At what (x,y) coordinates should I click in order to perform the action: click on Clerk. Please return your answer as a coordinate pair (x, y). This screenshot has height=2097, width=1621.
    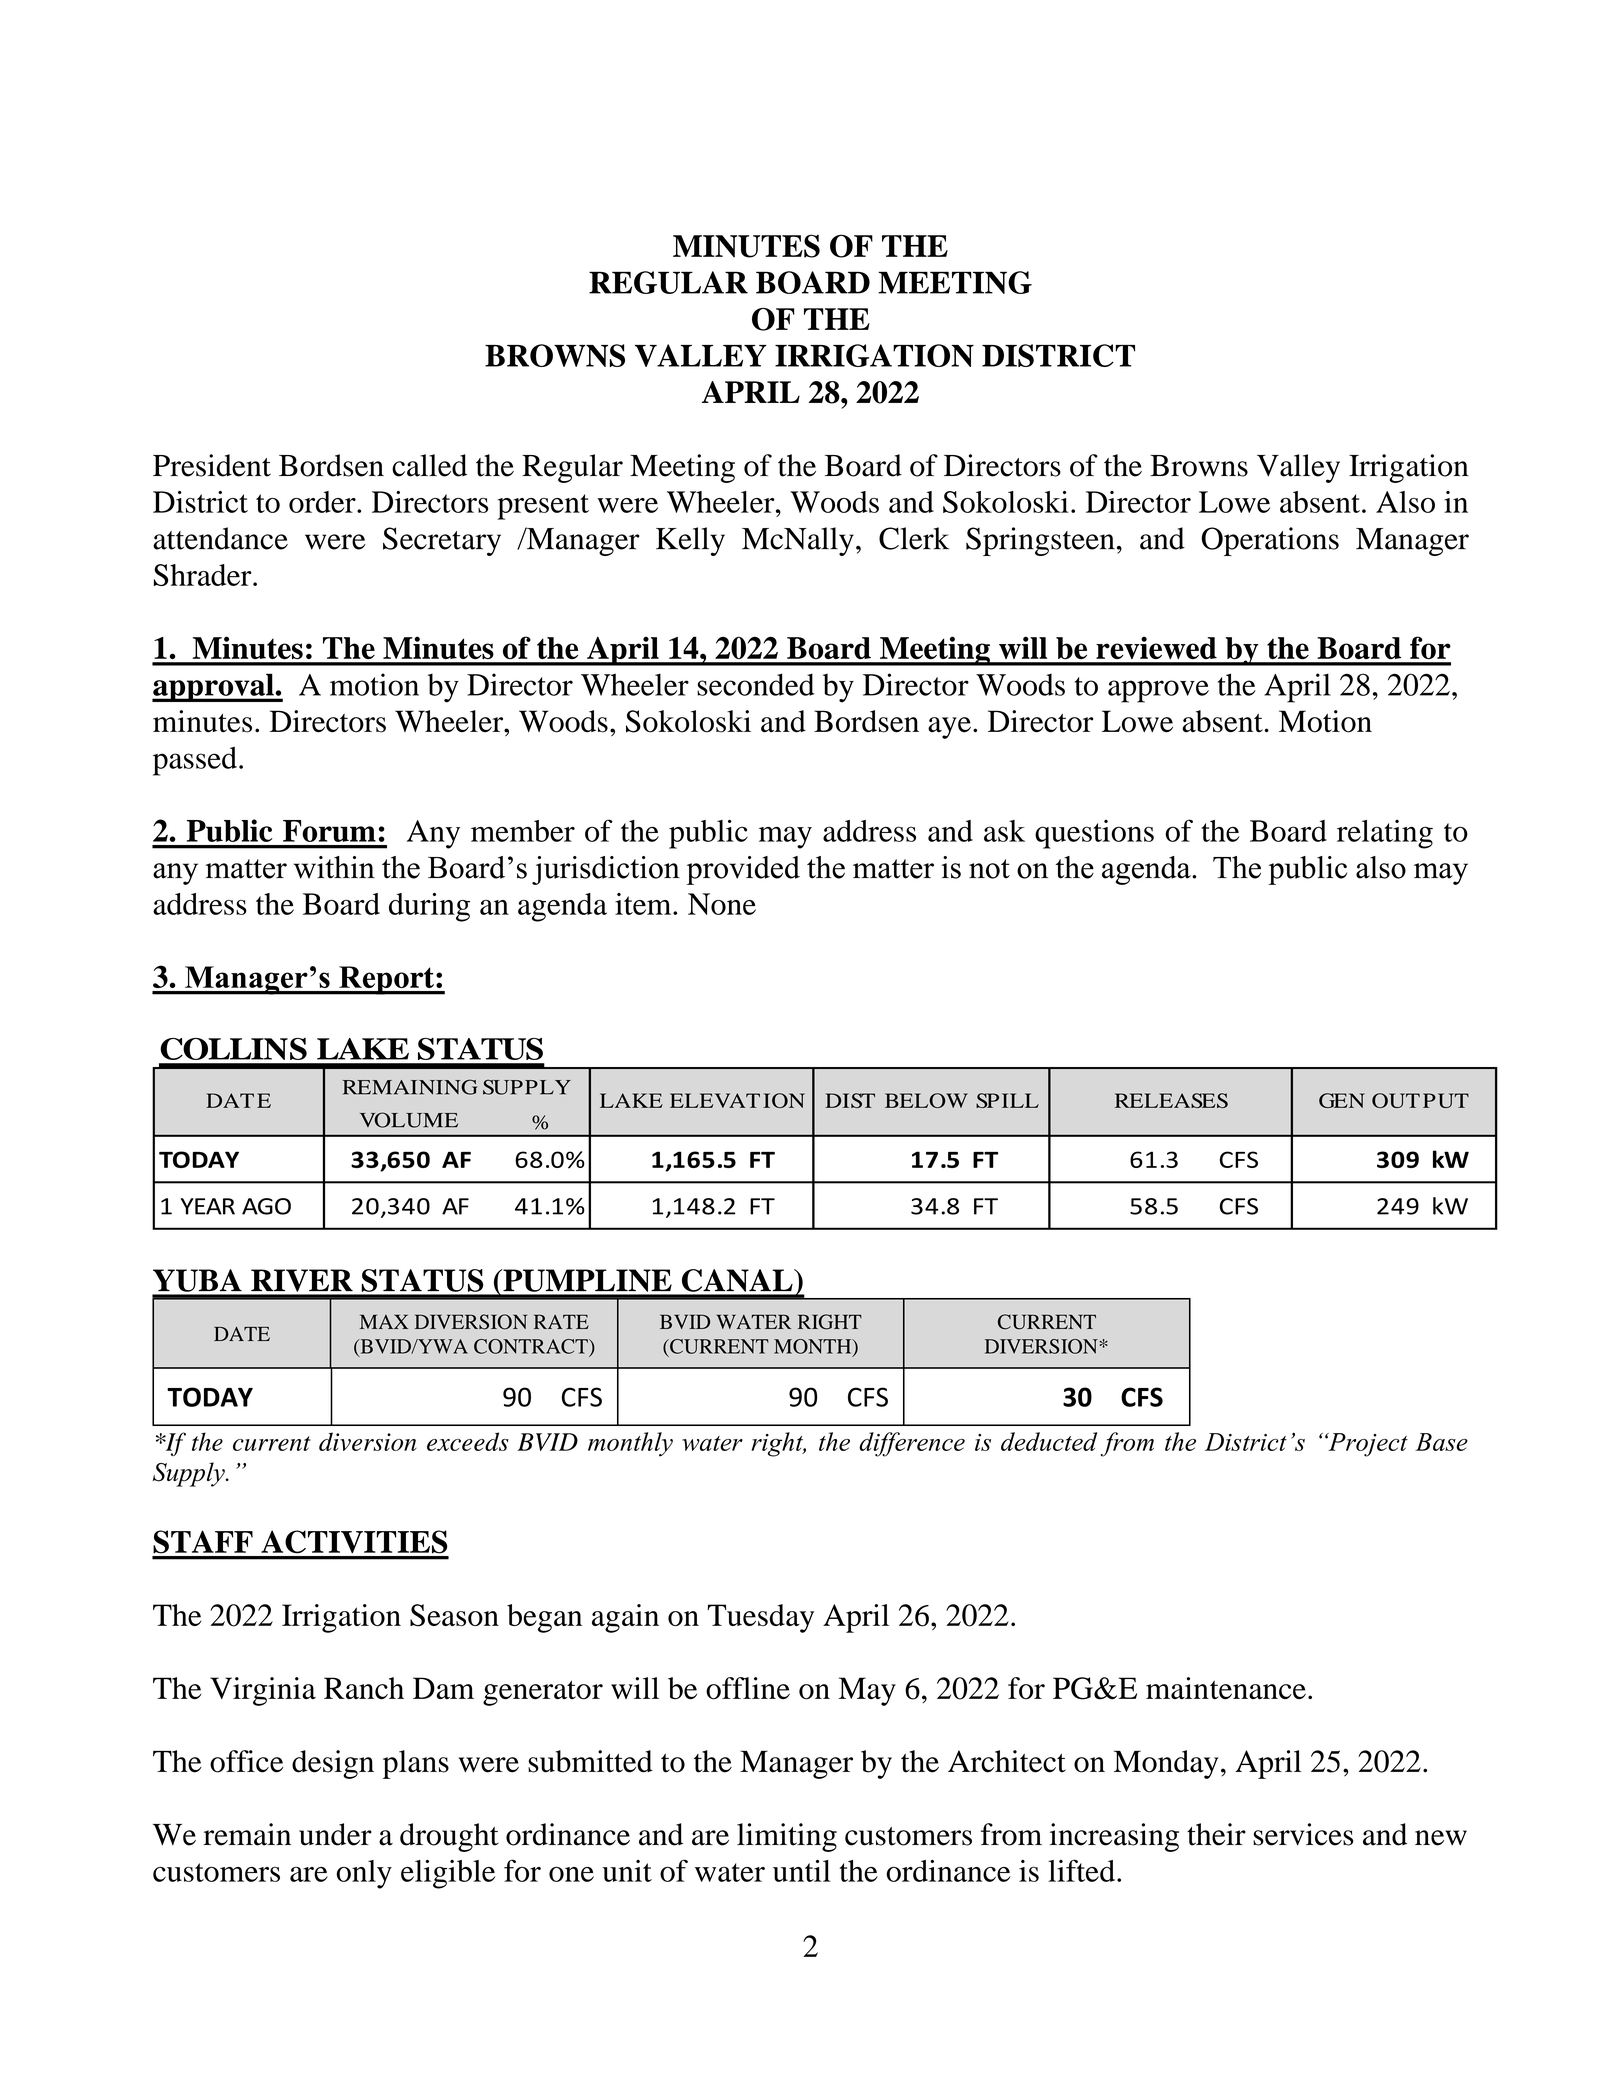
    Looking at the image, I should click on (914, 538).
